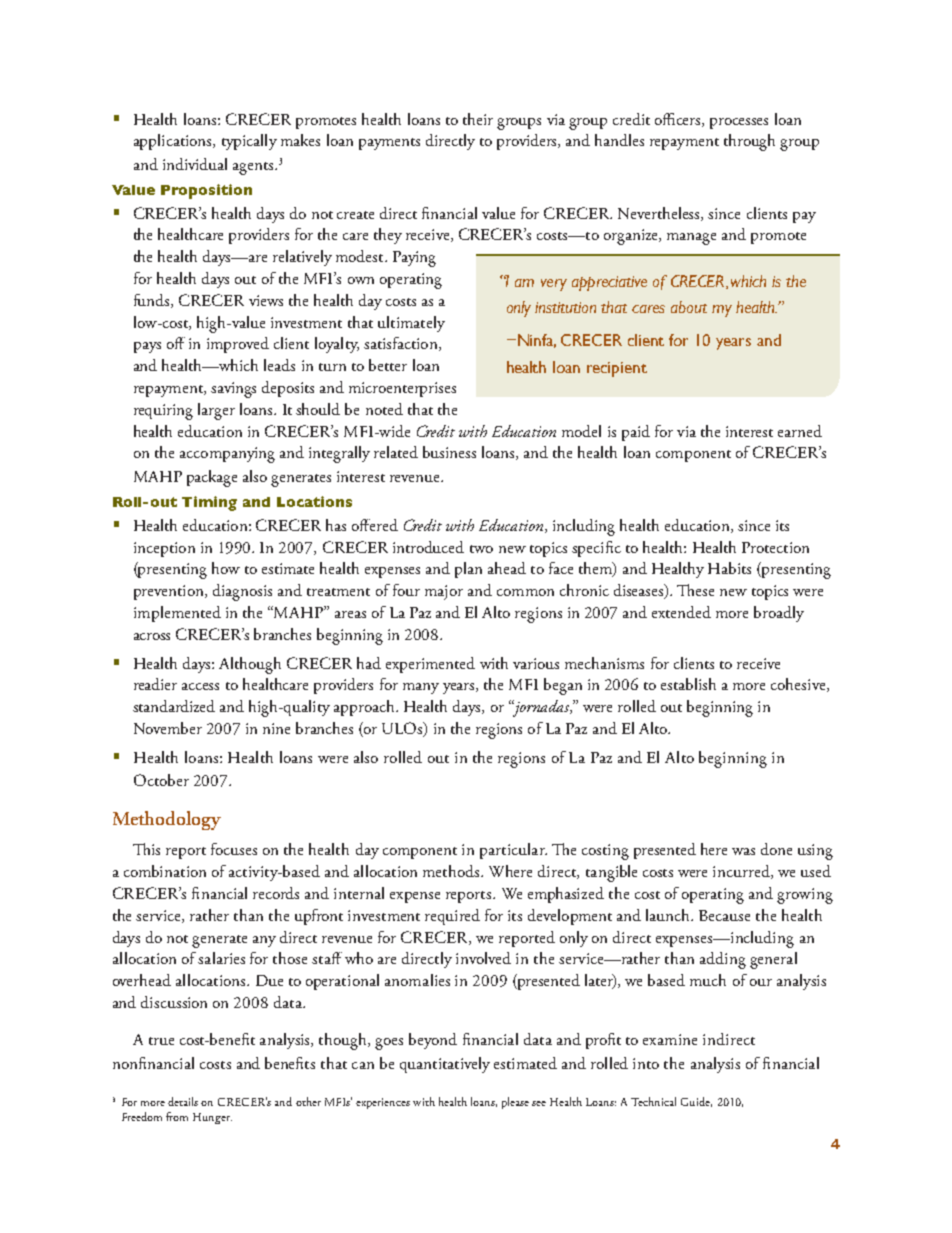  I want to click on through, so click(749, 142).
